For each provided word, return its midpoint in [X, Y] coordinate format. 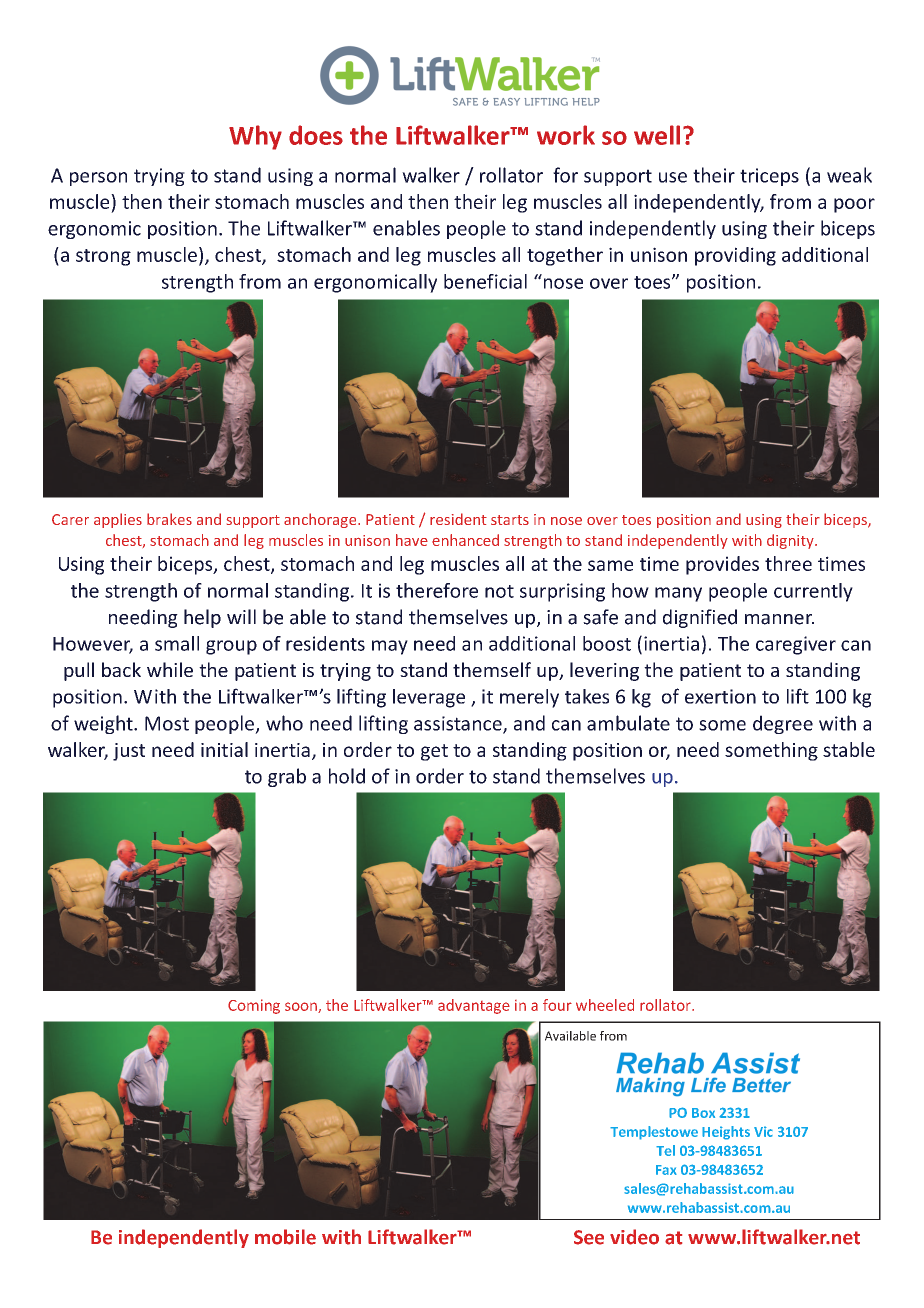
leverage [429, 698]
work [566, 135]
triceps [769, 177]
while [170, 669]
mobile [285, 1237]
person [98, 179]
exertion [720, 696]
